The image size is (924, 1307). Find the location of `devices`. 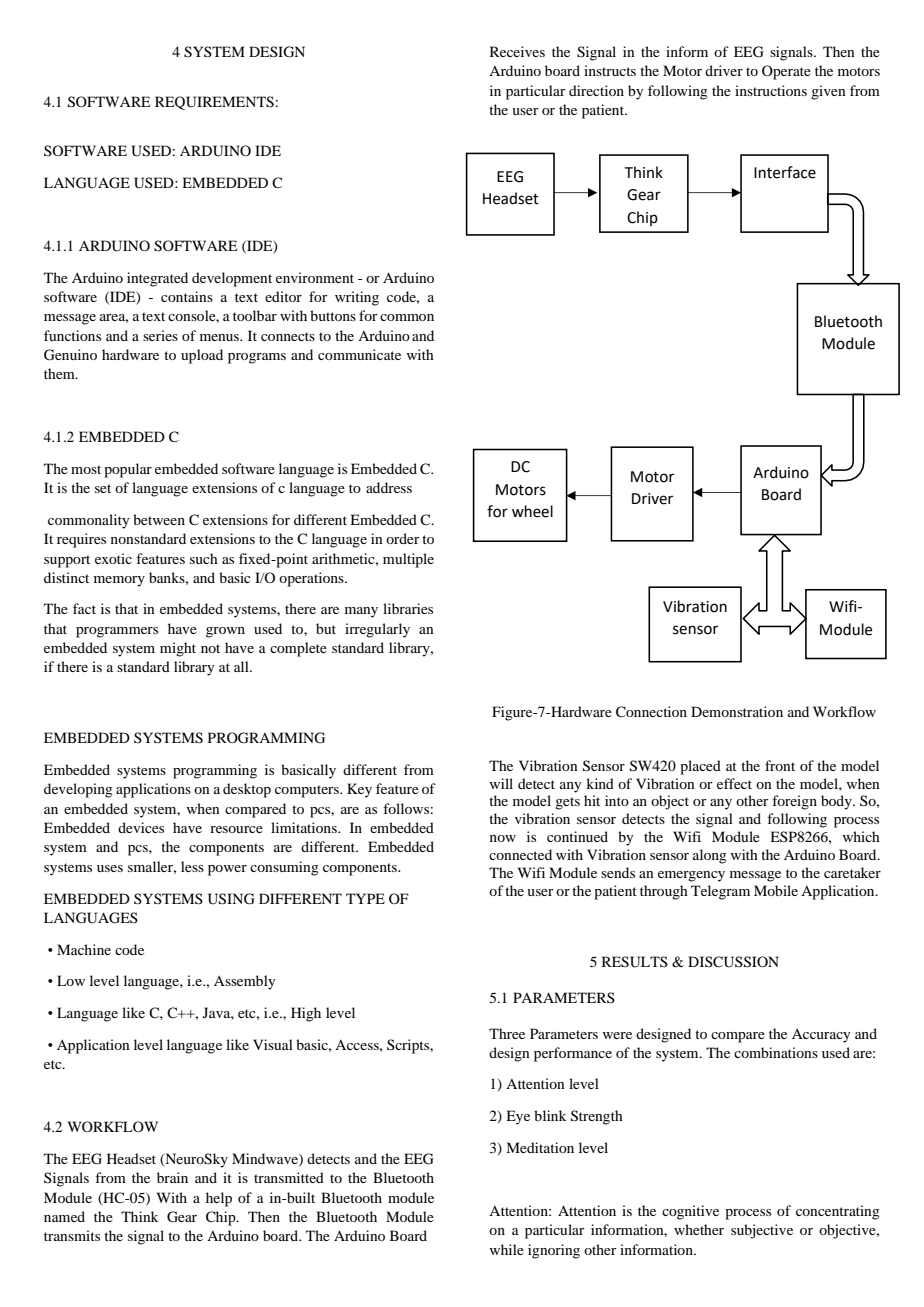

devices is located at coordinates (141, 827).
